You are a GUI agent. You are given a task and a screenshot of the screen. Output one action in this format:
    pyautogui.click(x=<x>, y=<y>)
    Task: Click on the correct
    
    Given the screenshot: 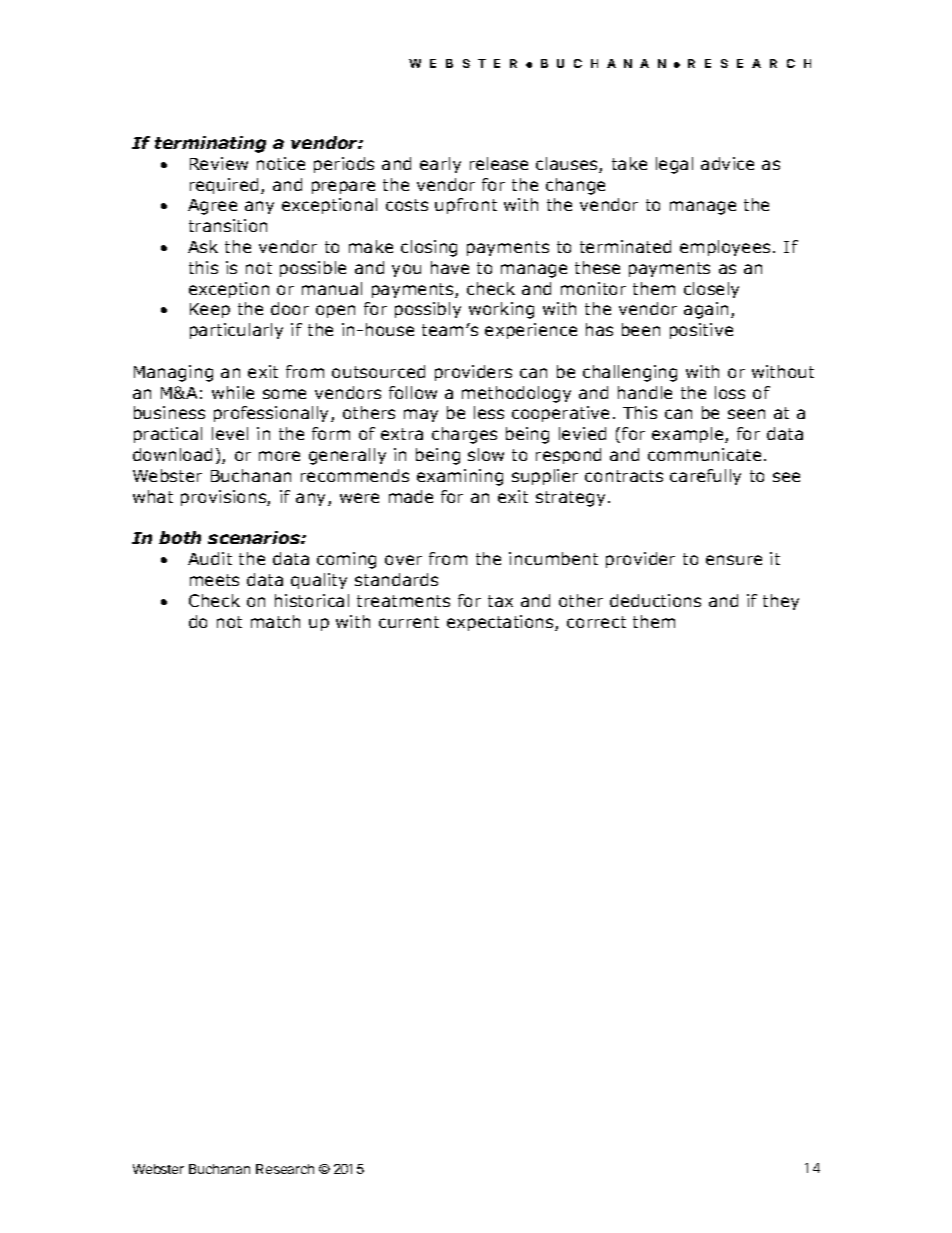 What is the action you would take?
    pyautogui.click(x=596, y=622)
